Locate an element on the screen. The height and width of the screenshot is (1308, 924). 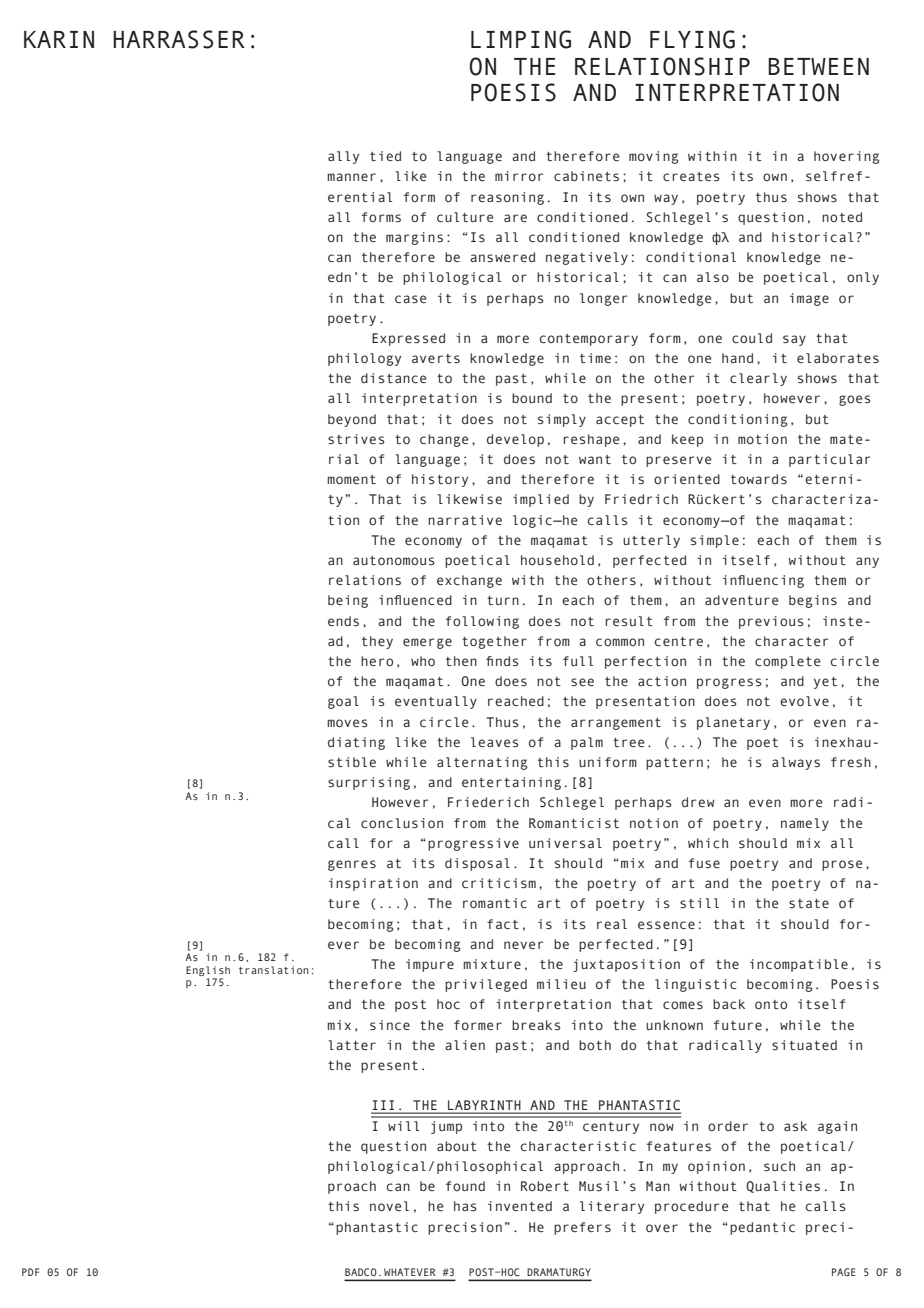
history is located at coordinates (440, 480).
